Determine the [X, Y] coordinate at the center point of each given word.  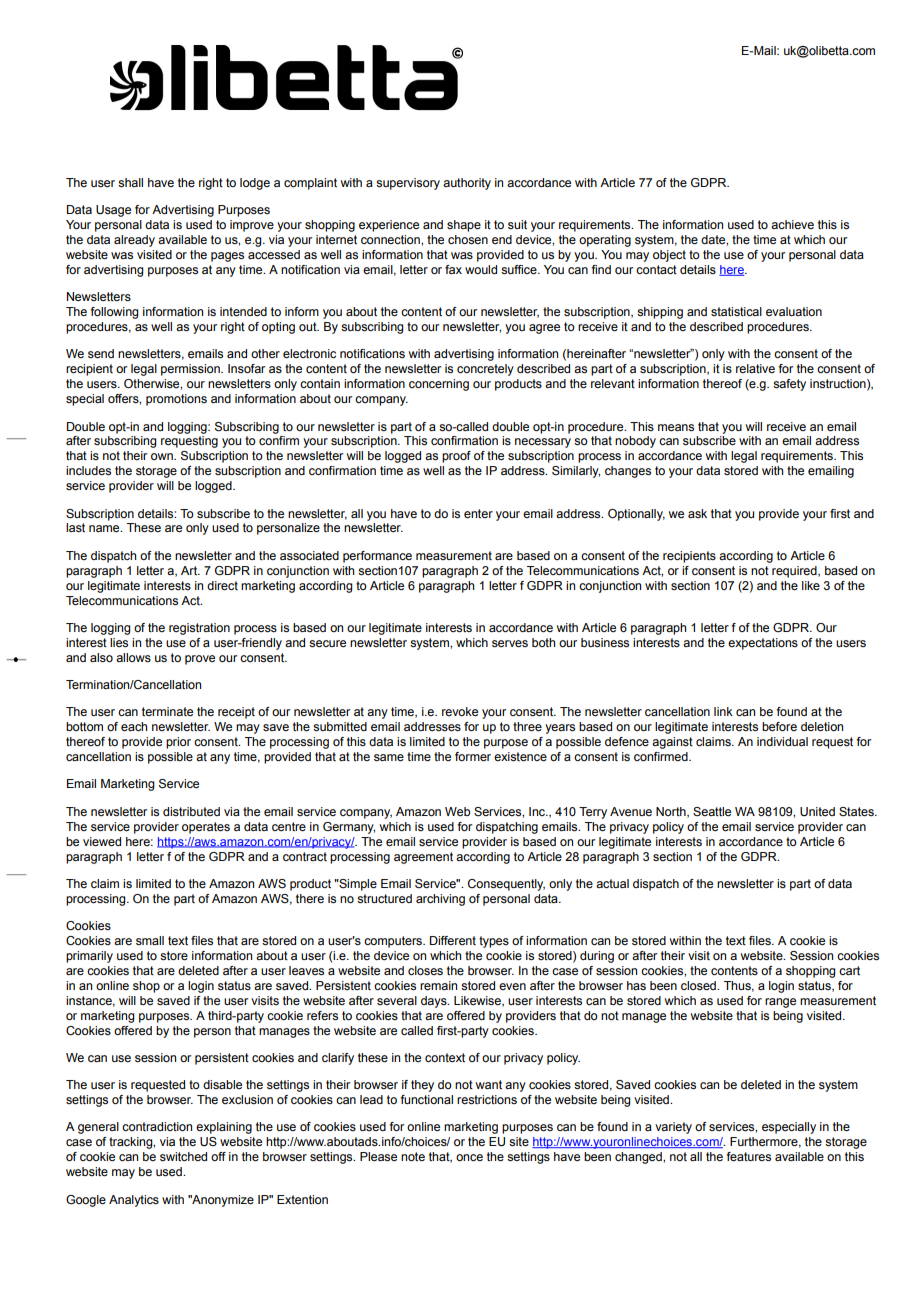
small [150, 940]
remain [438, 985]
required [795, 572]
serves [510, 643]
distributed [191, 811]
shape [464, 226]
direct [222, 585]
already [134, 241]
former [473, 756]
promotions [176, 400]
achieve [792, 224]
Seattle [712, 811]
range [780, 1003]
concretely [485, 370]
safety [789, 385]
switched [183, 1156]
